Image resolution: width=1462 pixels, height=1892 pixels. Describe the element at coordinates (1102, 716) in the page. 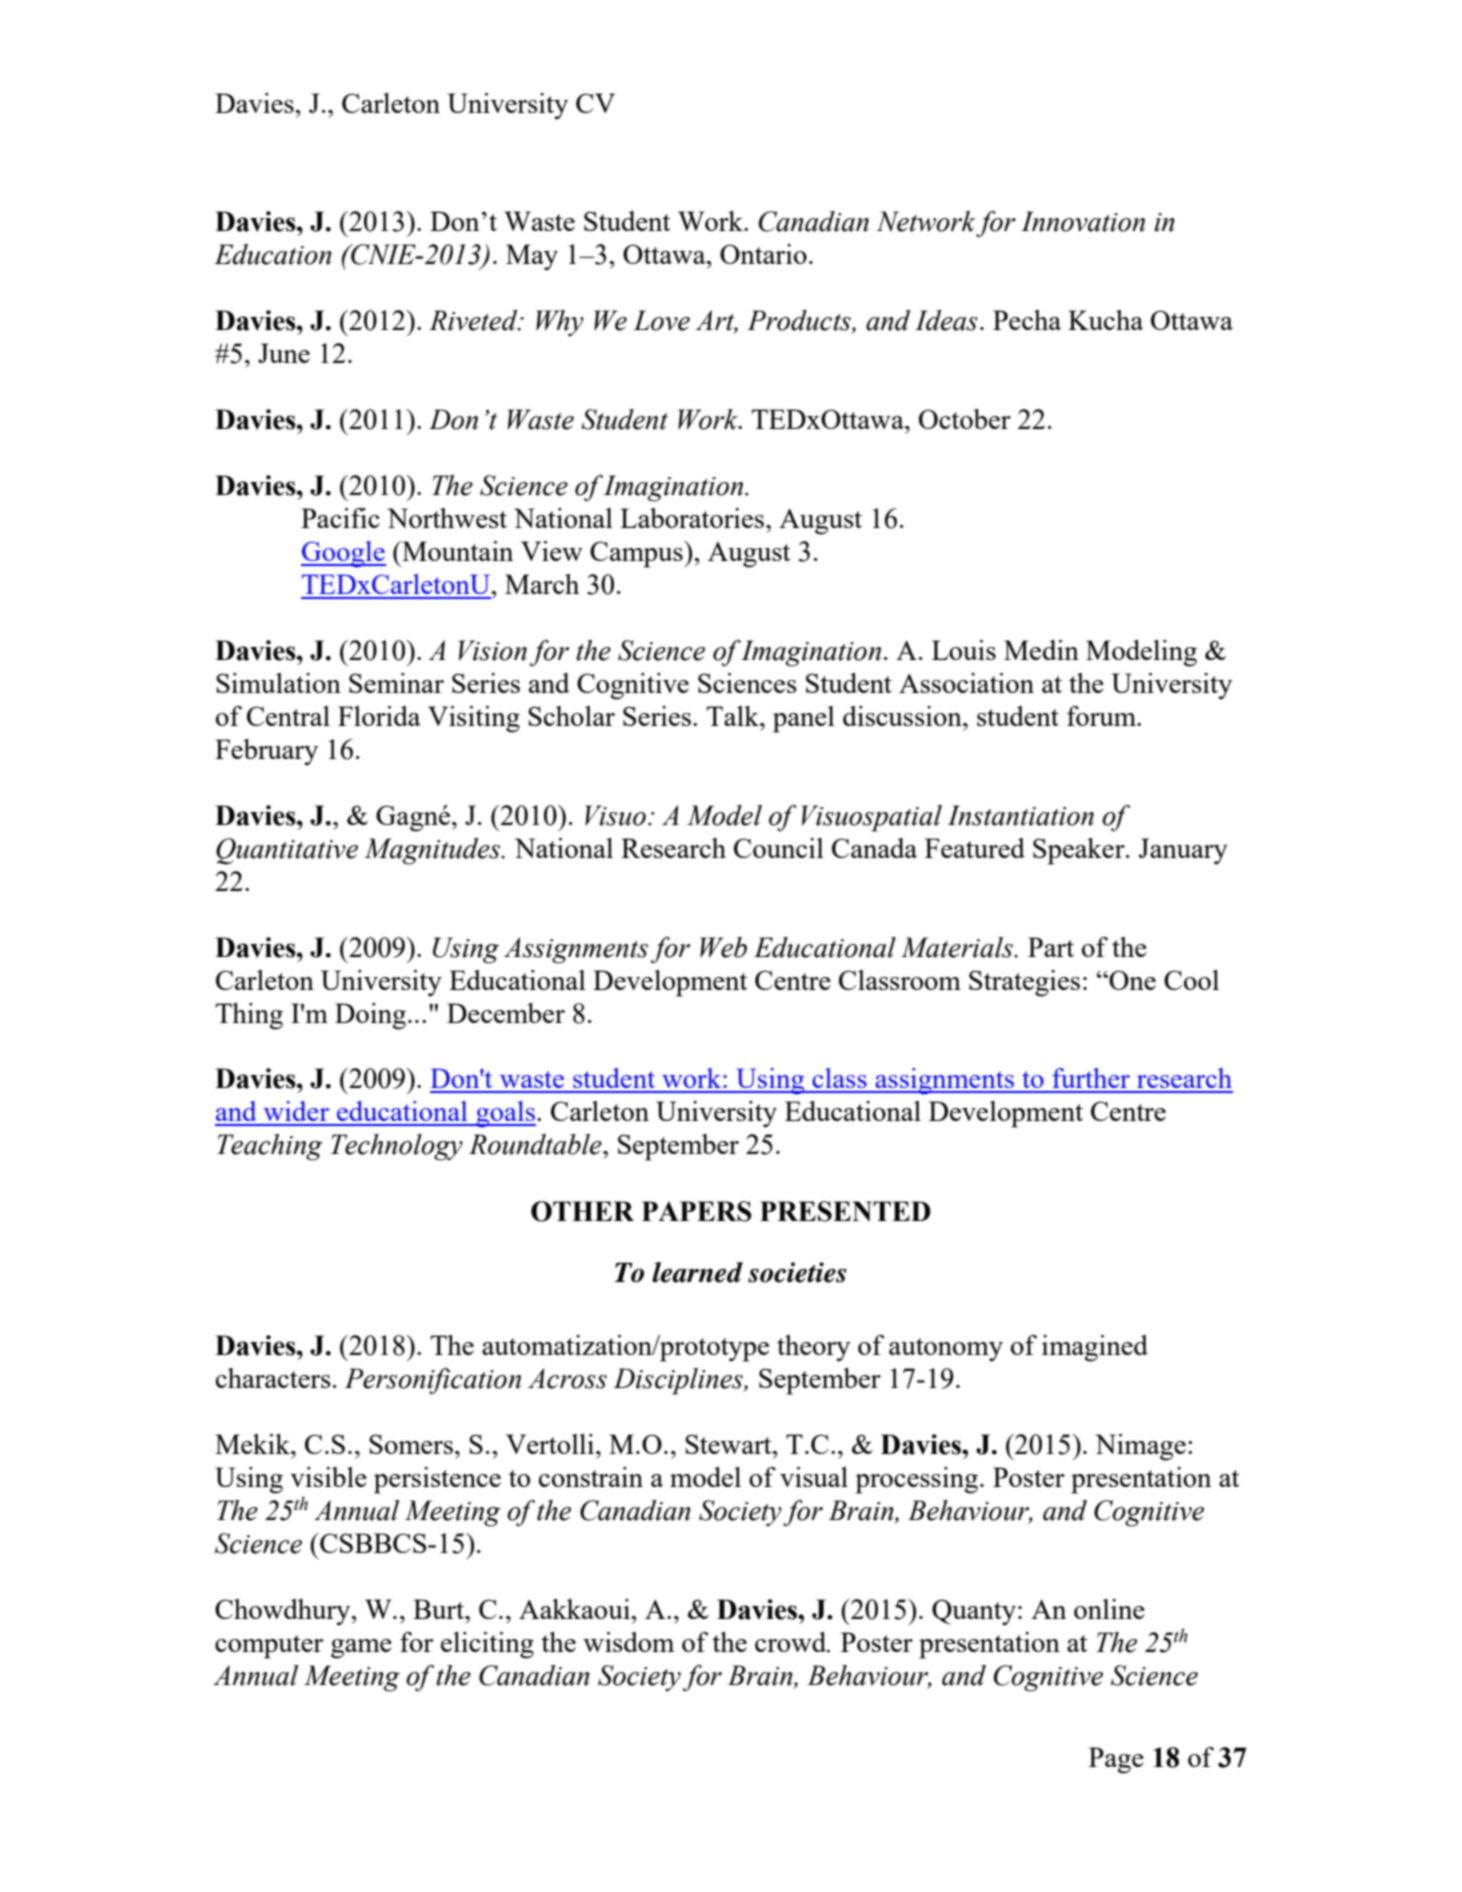

I see `forum` at that location.
